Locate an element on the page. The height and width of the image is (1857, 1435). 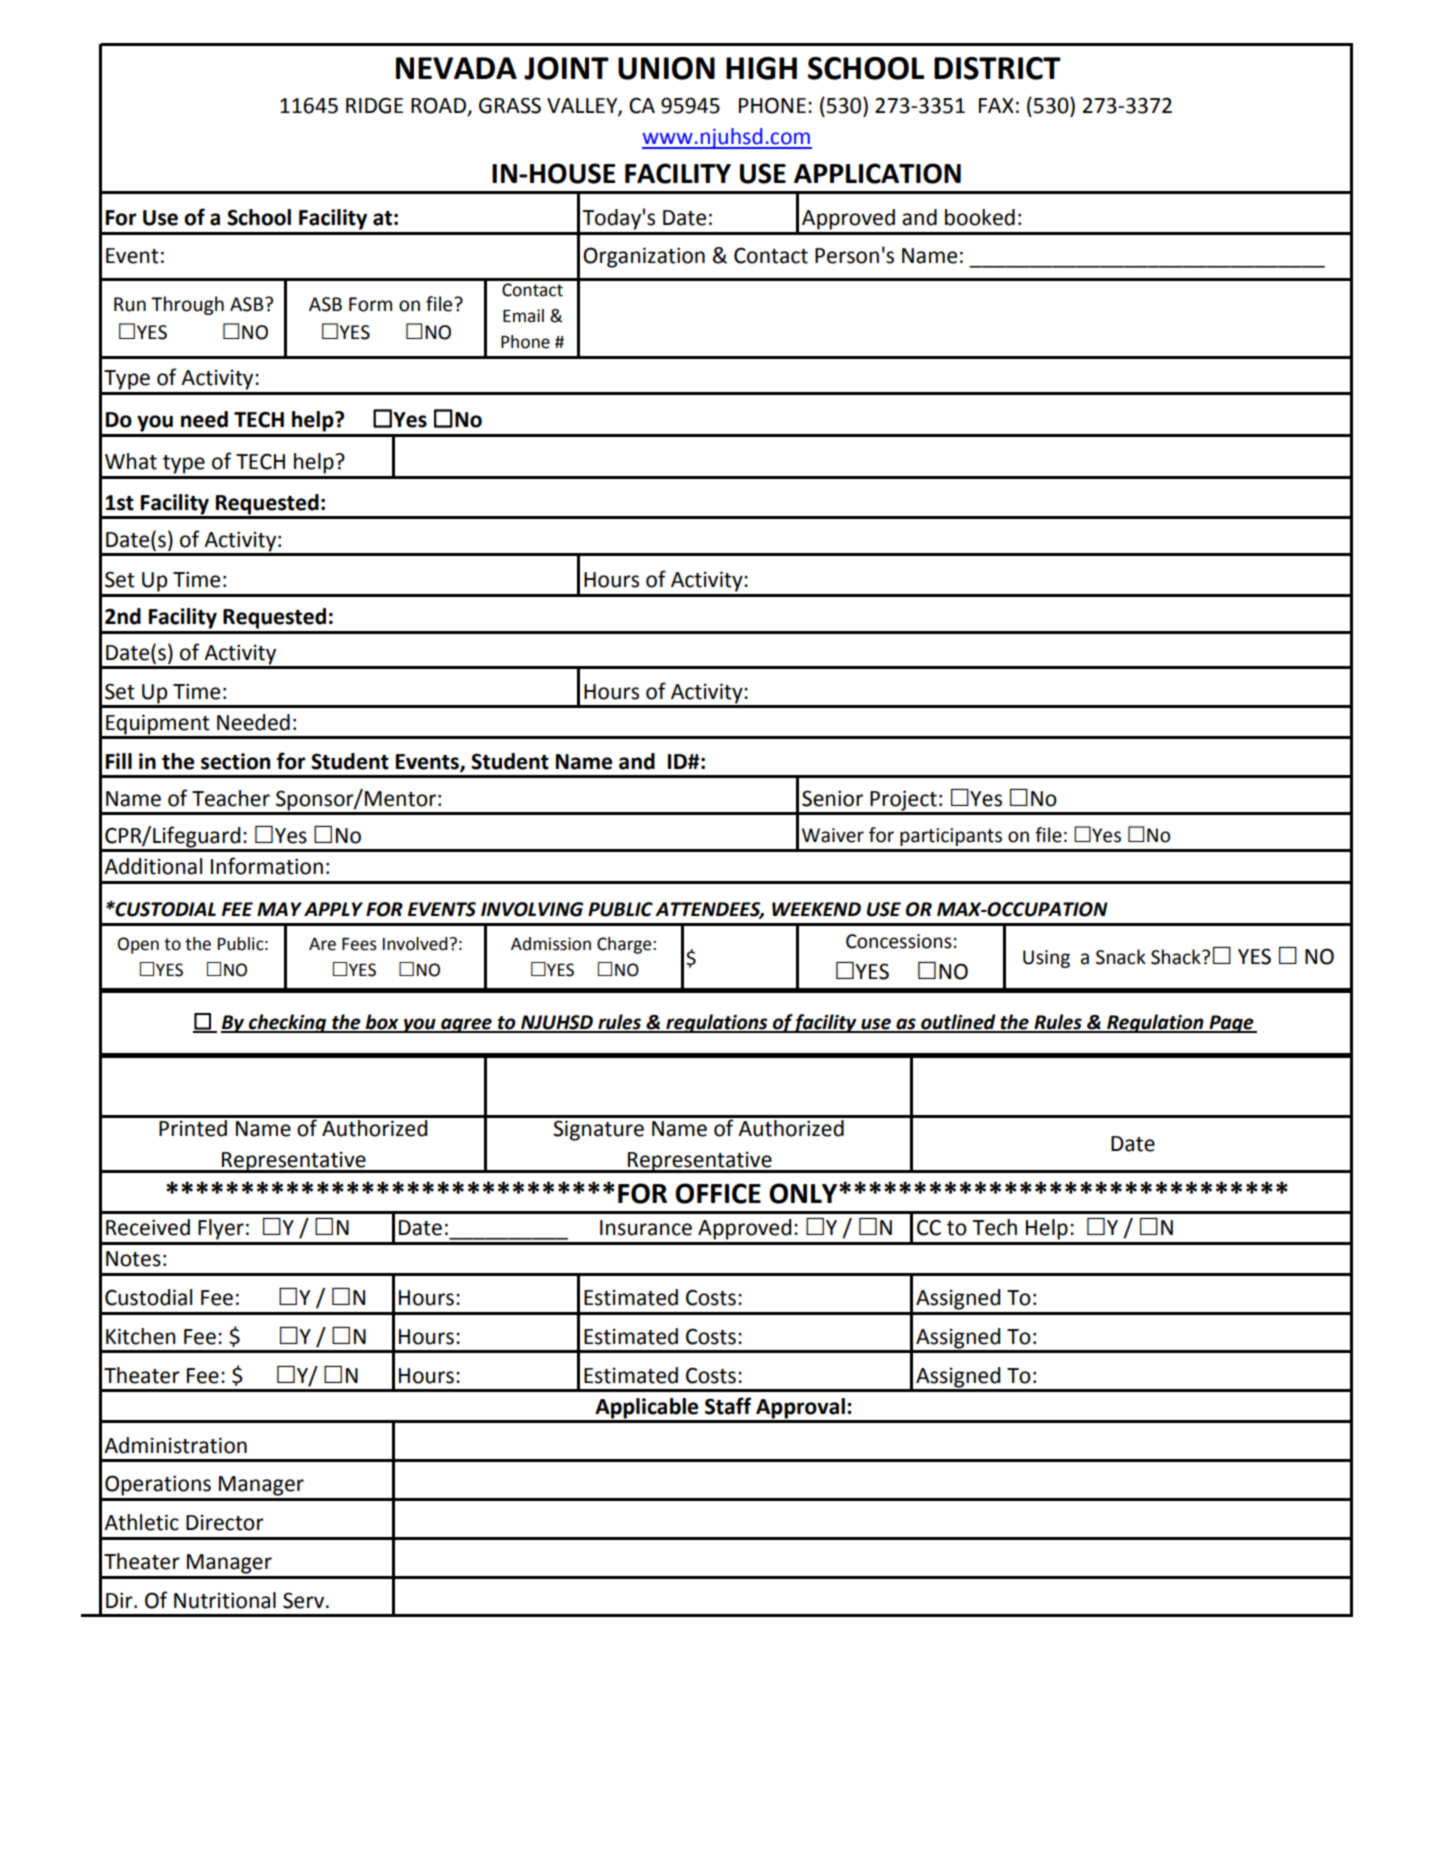
Waiver is located at coordinates (833, 835).
